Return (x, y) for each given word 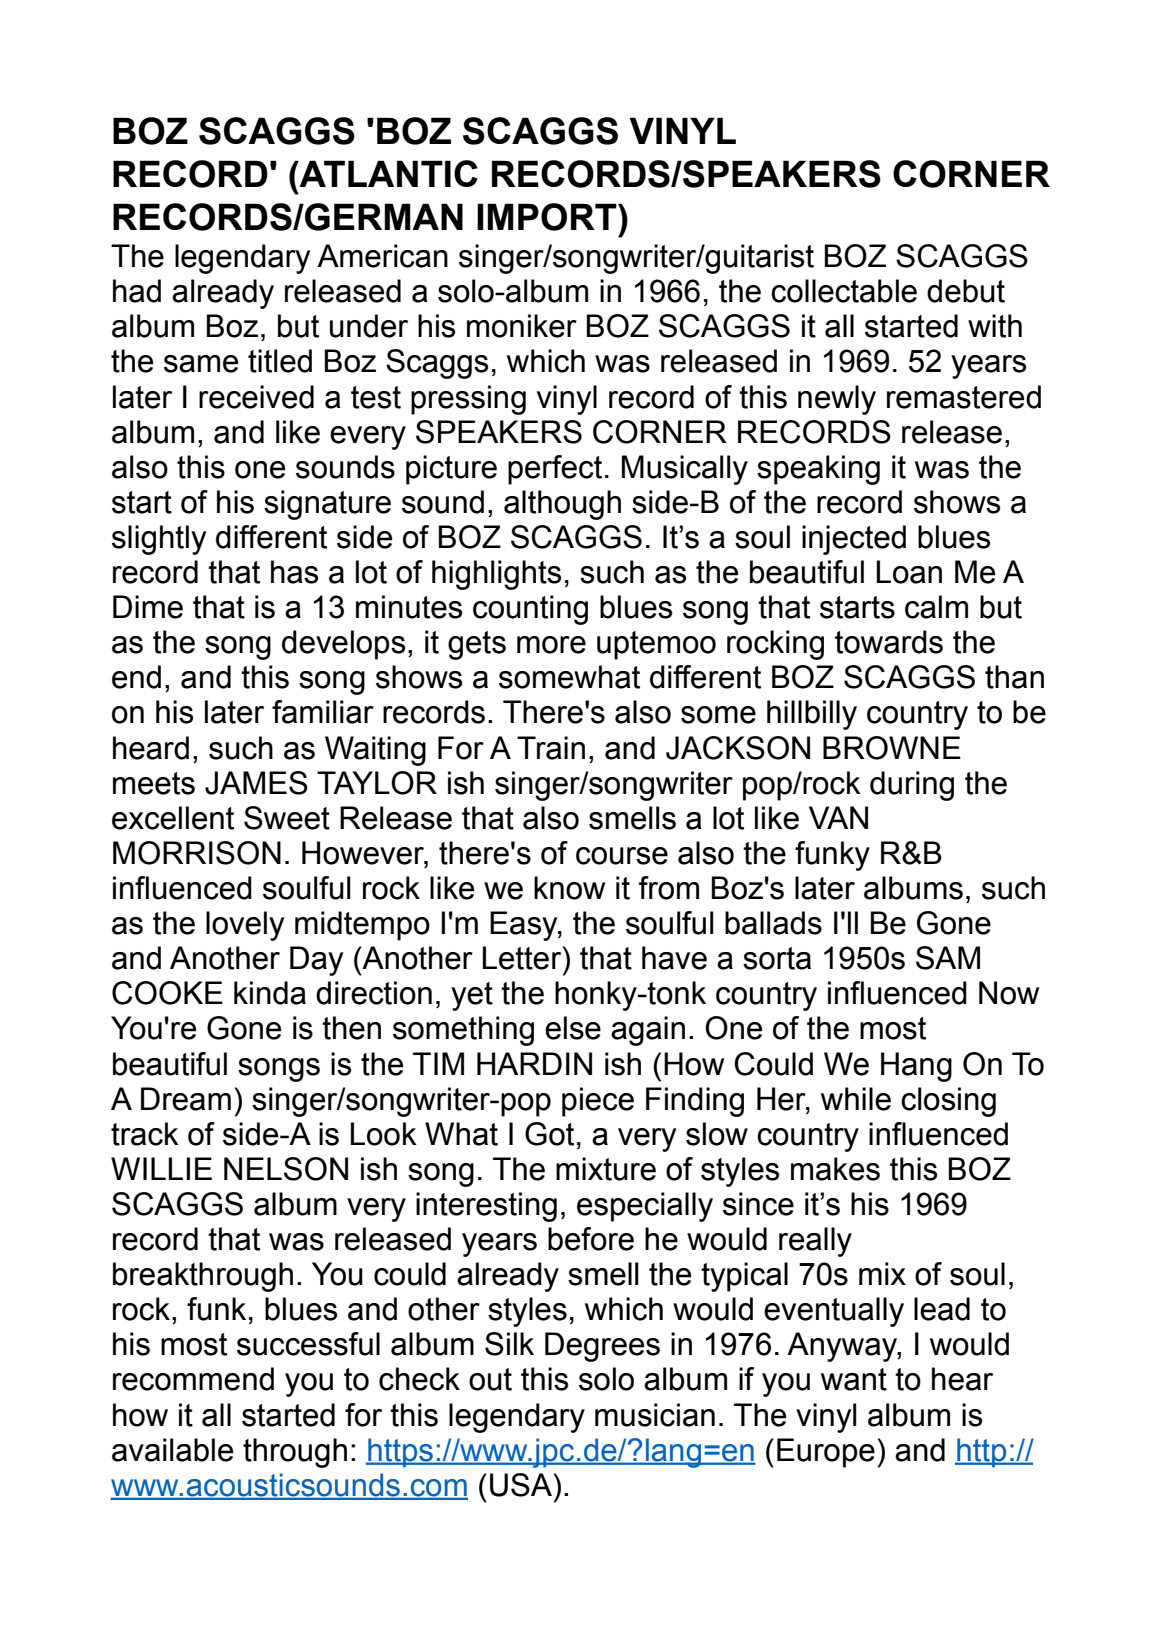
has (294, 572)
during (912, 786)
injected (854, 540)
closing (948, 1102)
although (562, 505)
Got (549, 1134)
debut (966, 291)
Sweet (287, 818)
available (172, 1450)
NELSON (286, 1169)
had (137, 291)
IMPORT (548, 217)
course (622, 856)
